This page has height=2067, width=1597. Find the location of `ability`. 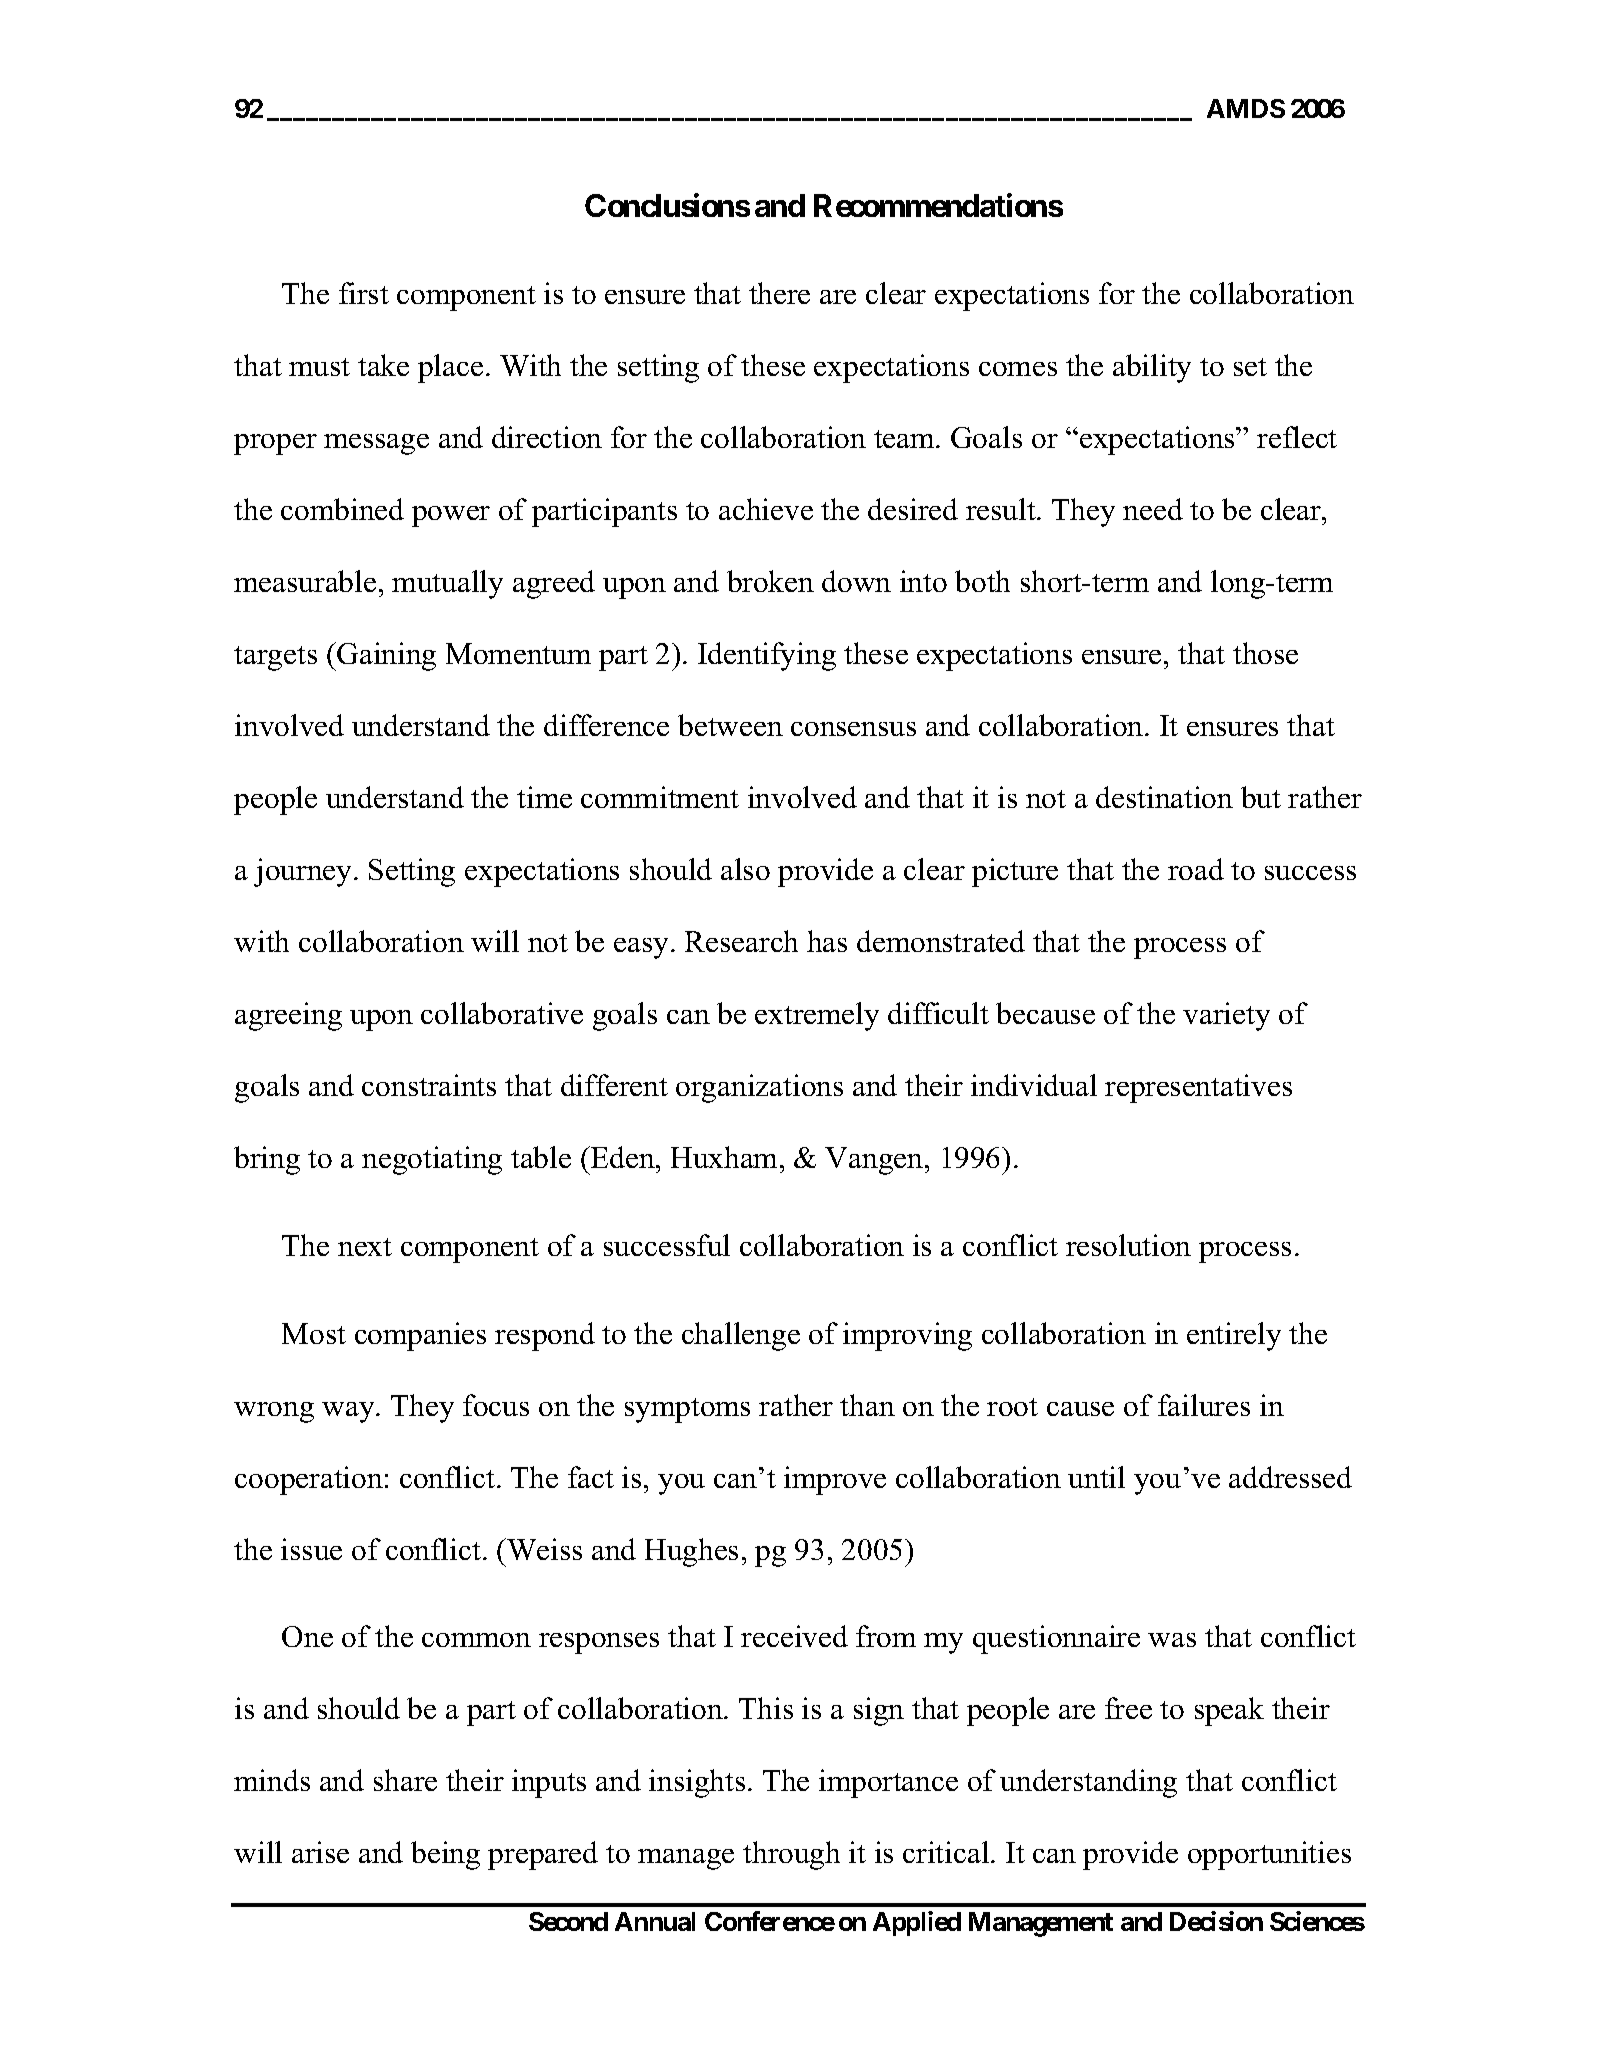

ability is located at coordinates (1152, 368).
